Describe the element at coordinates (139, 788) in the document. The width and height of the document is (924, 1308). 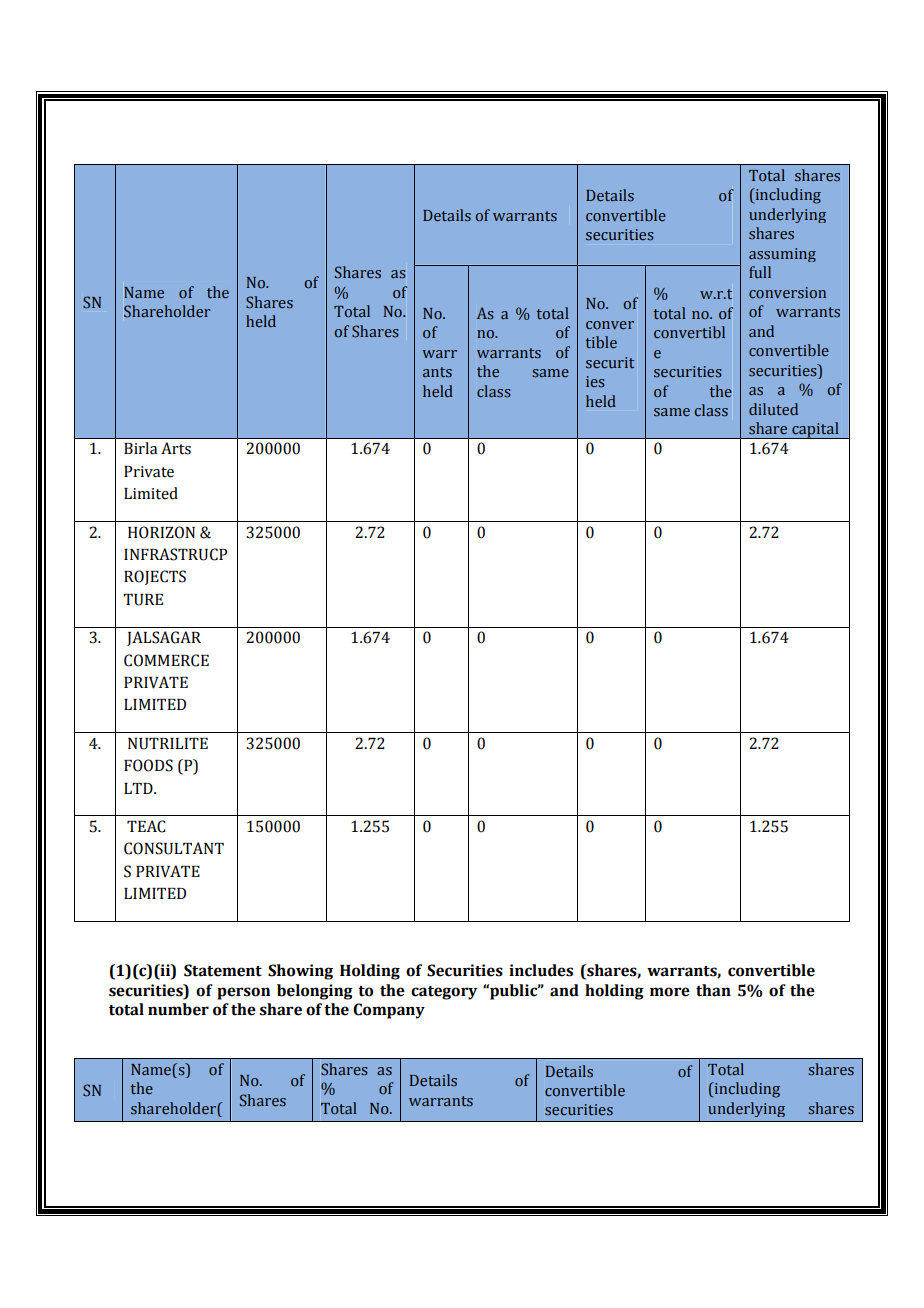
I see `LTD` at that location.
